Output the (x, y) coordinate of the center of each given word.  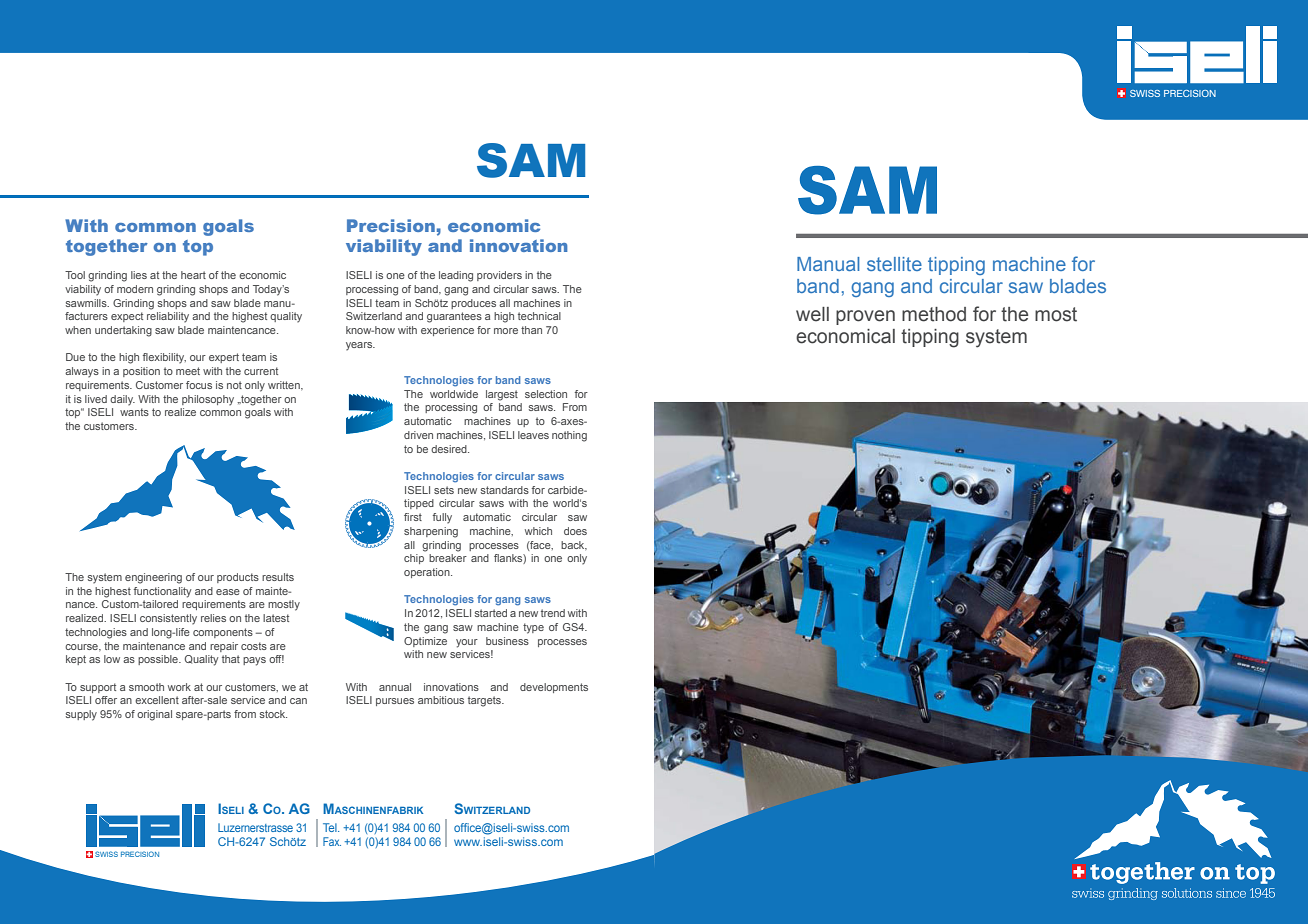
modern (135, 289)
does (575, 531)
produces (473, 304)
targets (485, 701)
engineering (153, 578)
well (812, 314)
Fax (332, 841)
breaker (448, 558)
